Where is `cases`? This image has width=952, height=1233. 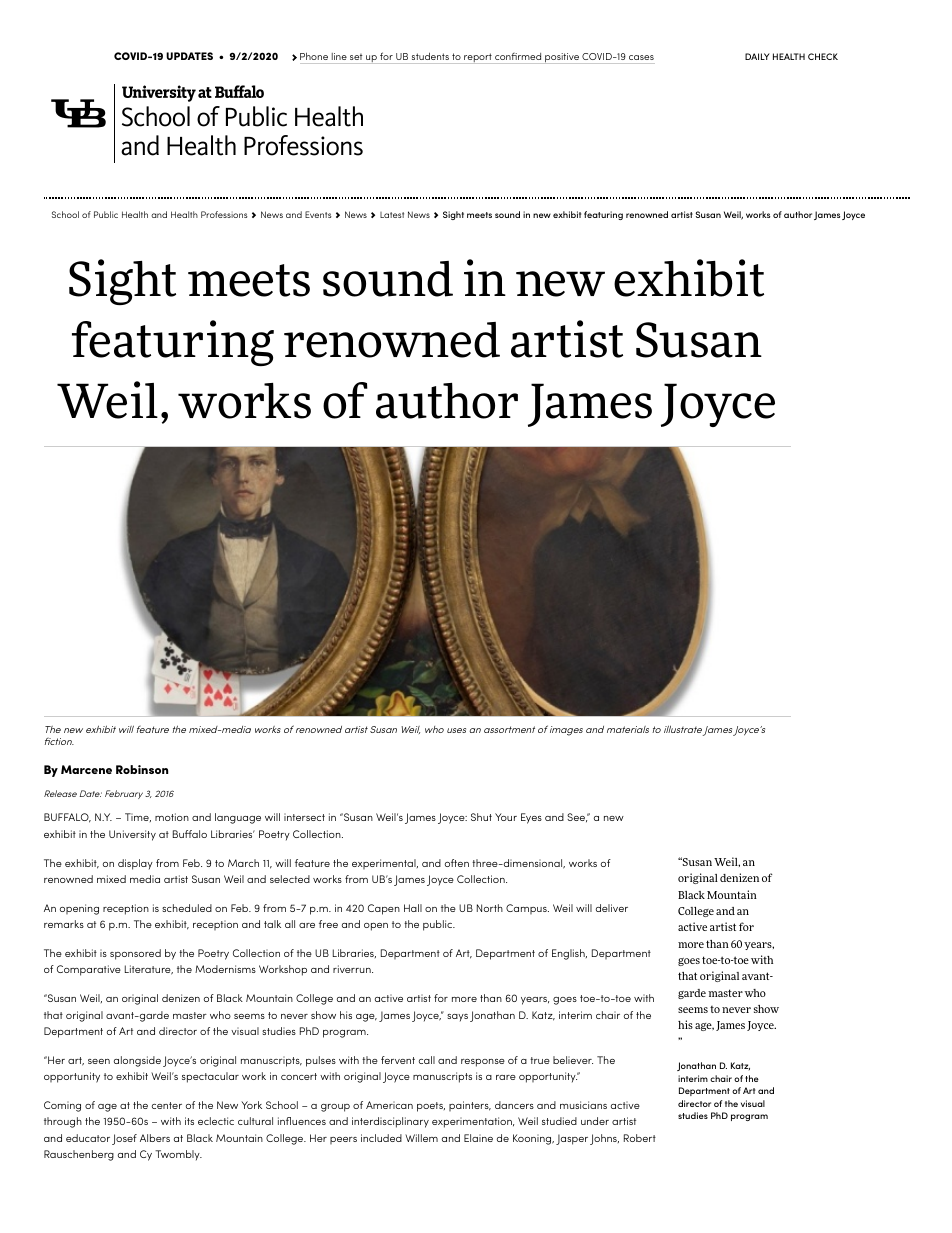
cases is located at coordinates (641, 57).
